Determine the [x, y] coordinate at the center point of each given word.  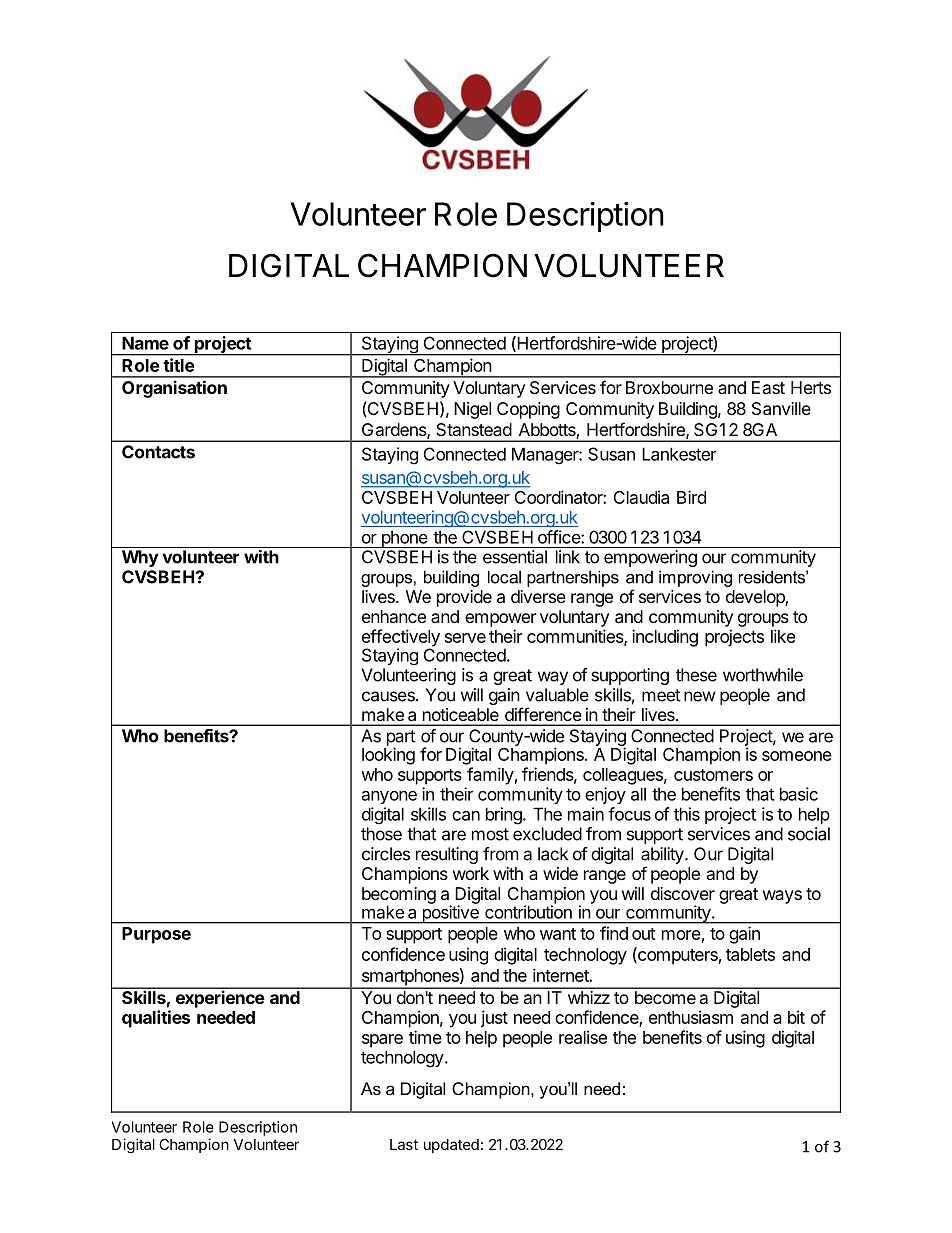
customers [713, 775]
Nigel [472, 410]
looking [388, 756]
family [490, 776]
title [179, 365]
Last [404, 1144]
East [768, 387]
